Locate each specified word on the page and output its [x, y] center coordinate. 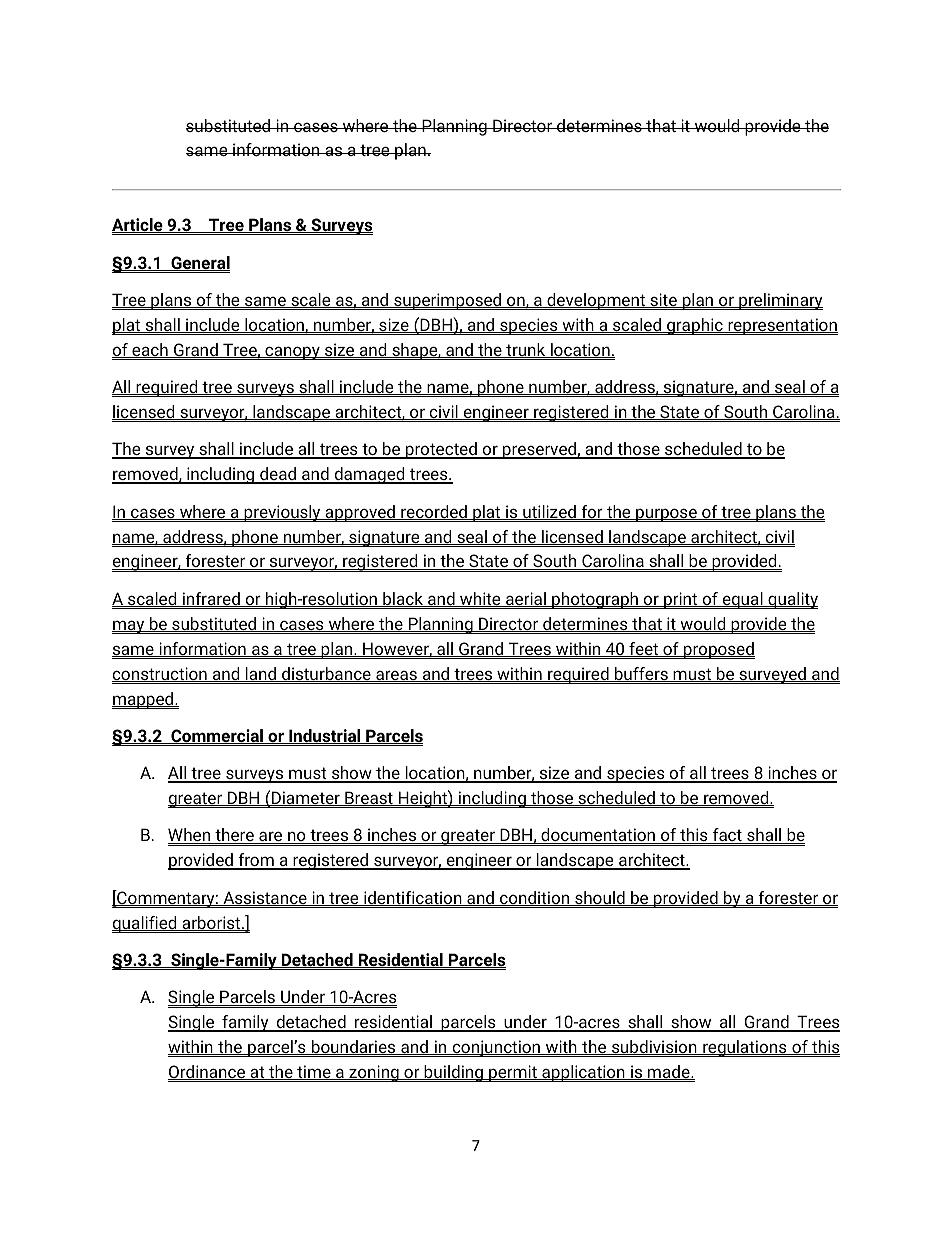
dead [278, 475]
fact [727, 836]
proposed [718, 650]
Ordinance [208, 1072]
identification [413, 898]
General [199, 263]
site [663, 300]
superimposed [448, 301]
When [190, 836]
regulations [745, 1048]
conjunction [496, 1048]
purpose [666, 515]
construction [160, 674]
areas [396, 676]
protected [441, 450]
